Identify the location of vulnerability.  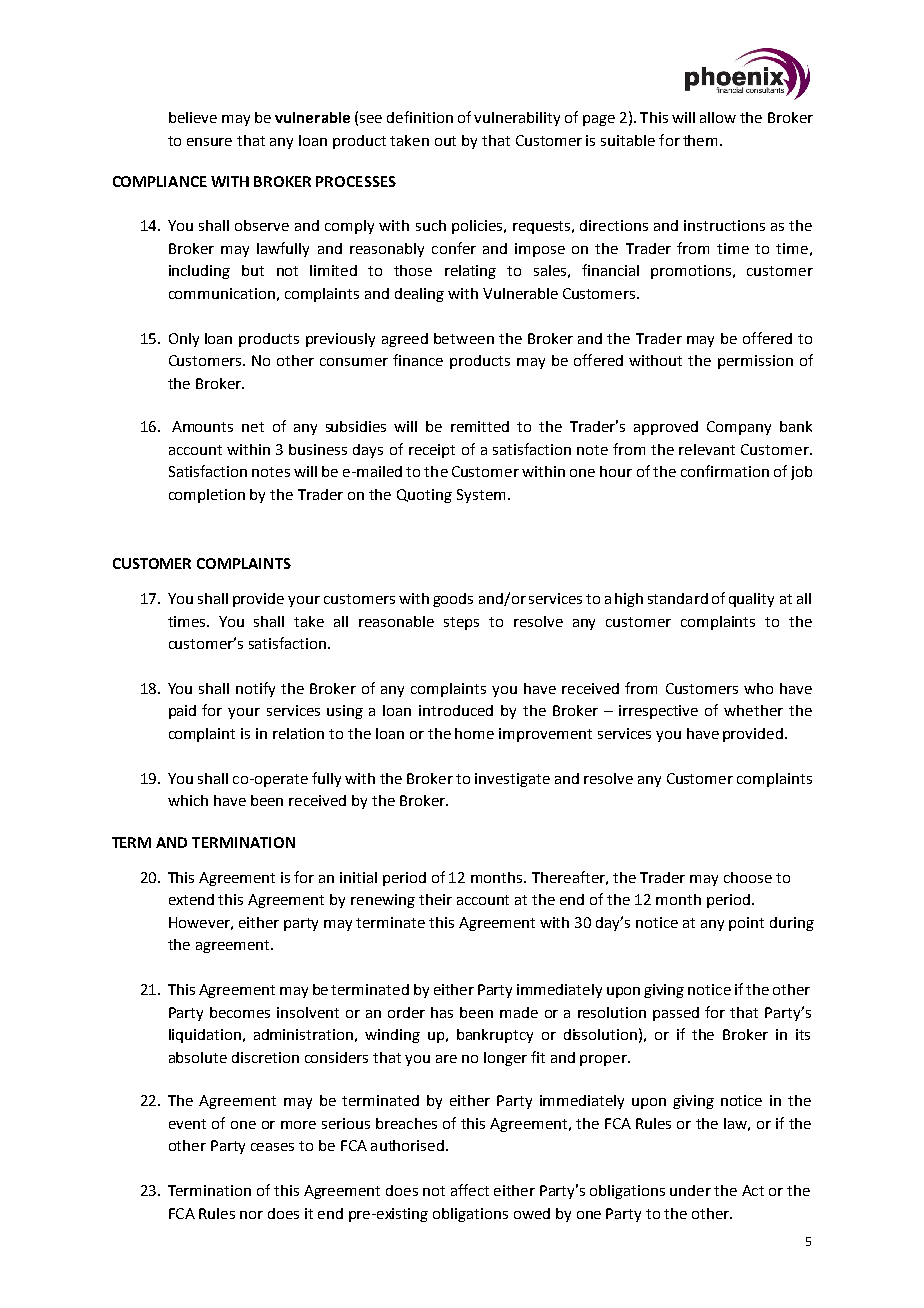
(517, 119).
